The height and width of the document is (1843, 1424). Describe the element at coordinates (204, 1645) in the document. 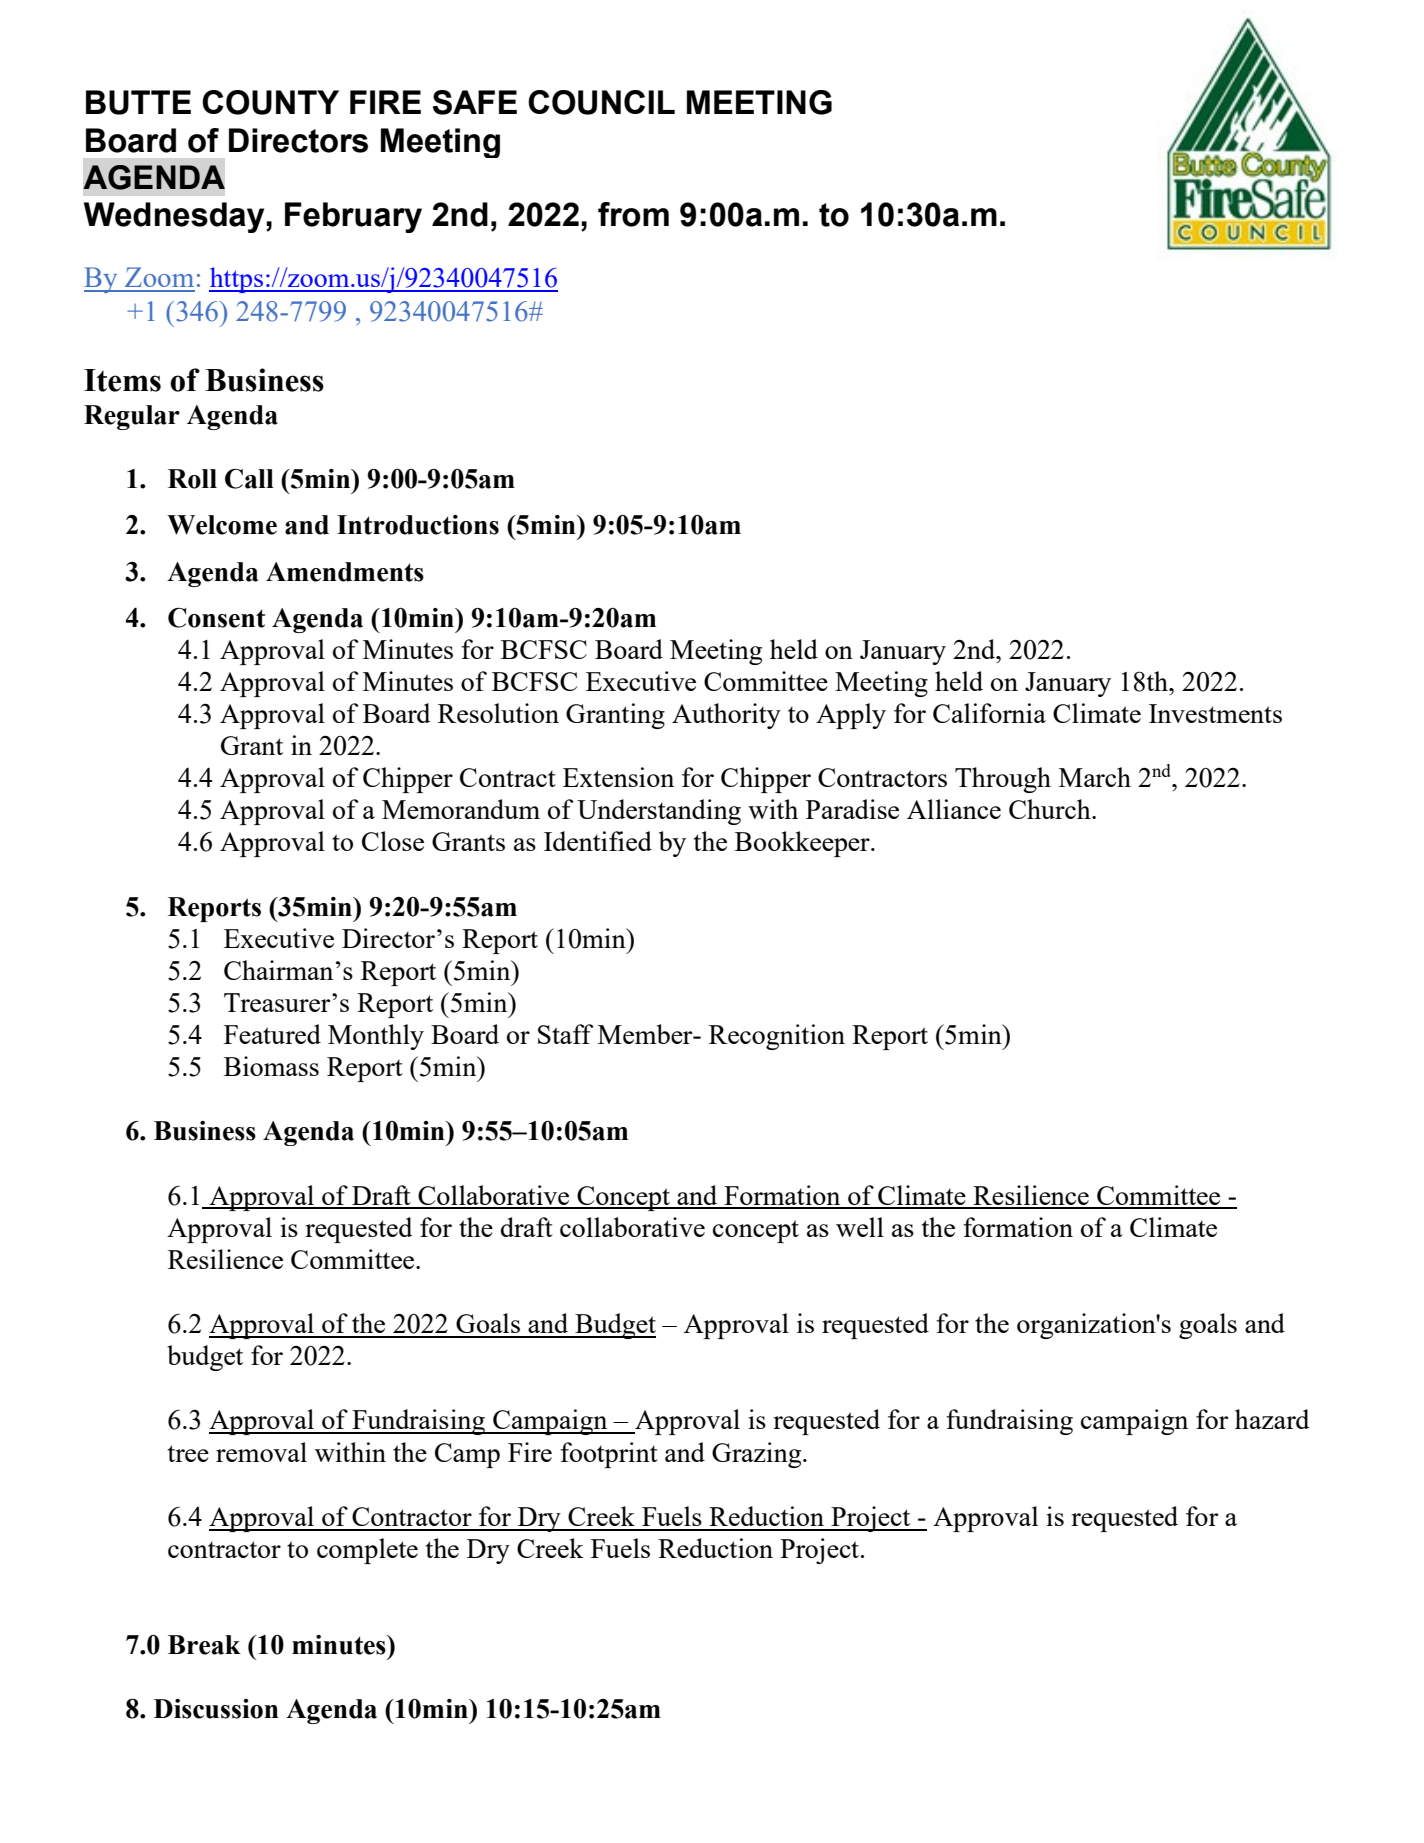

I see `Break` at that location.
